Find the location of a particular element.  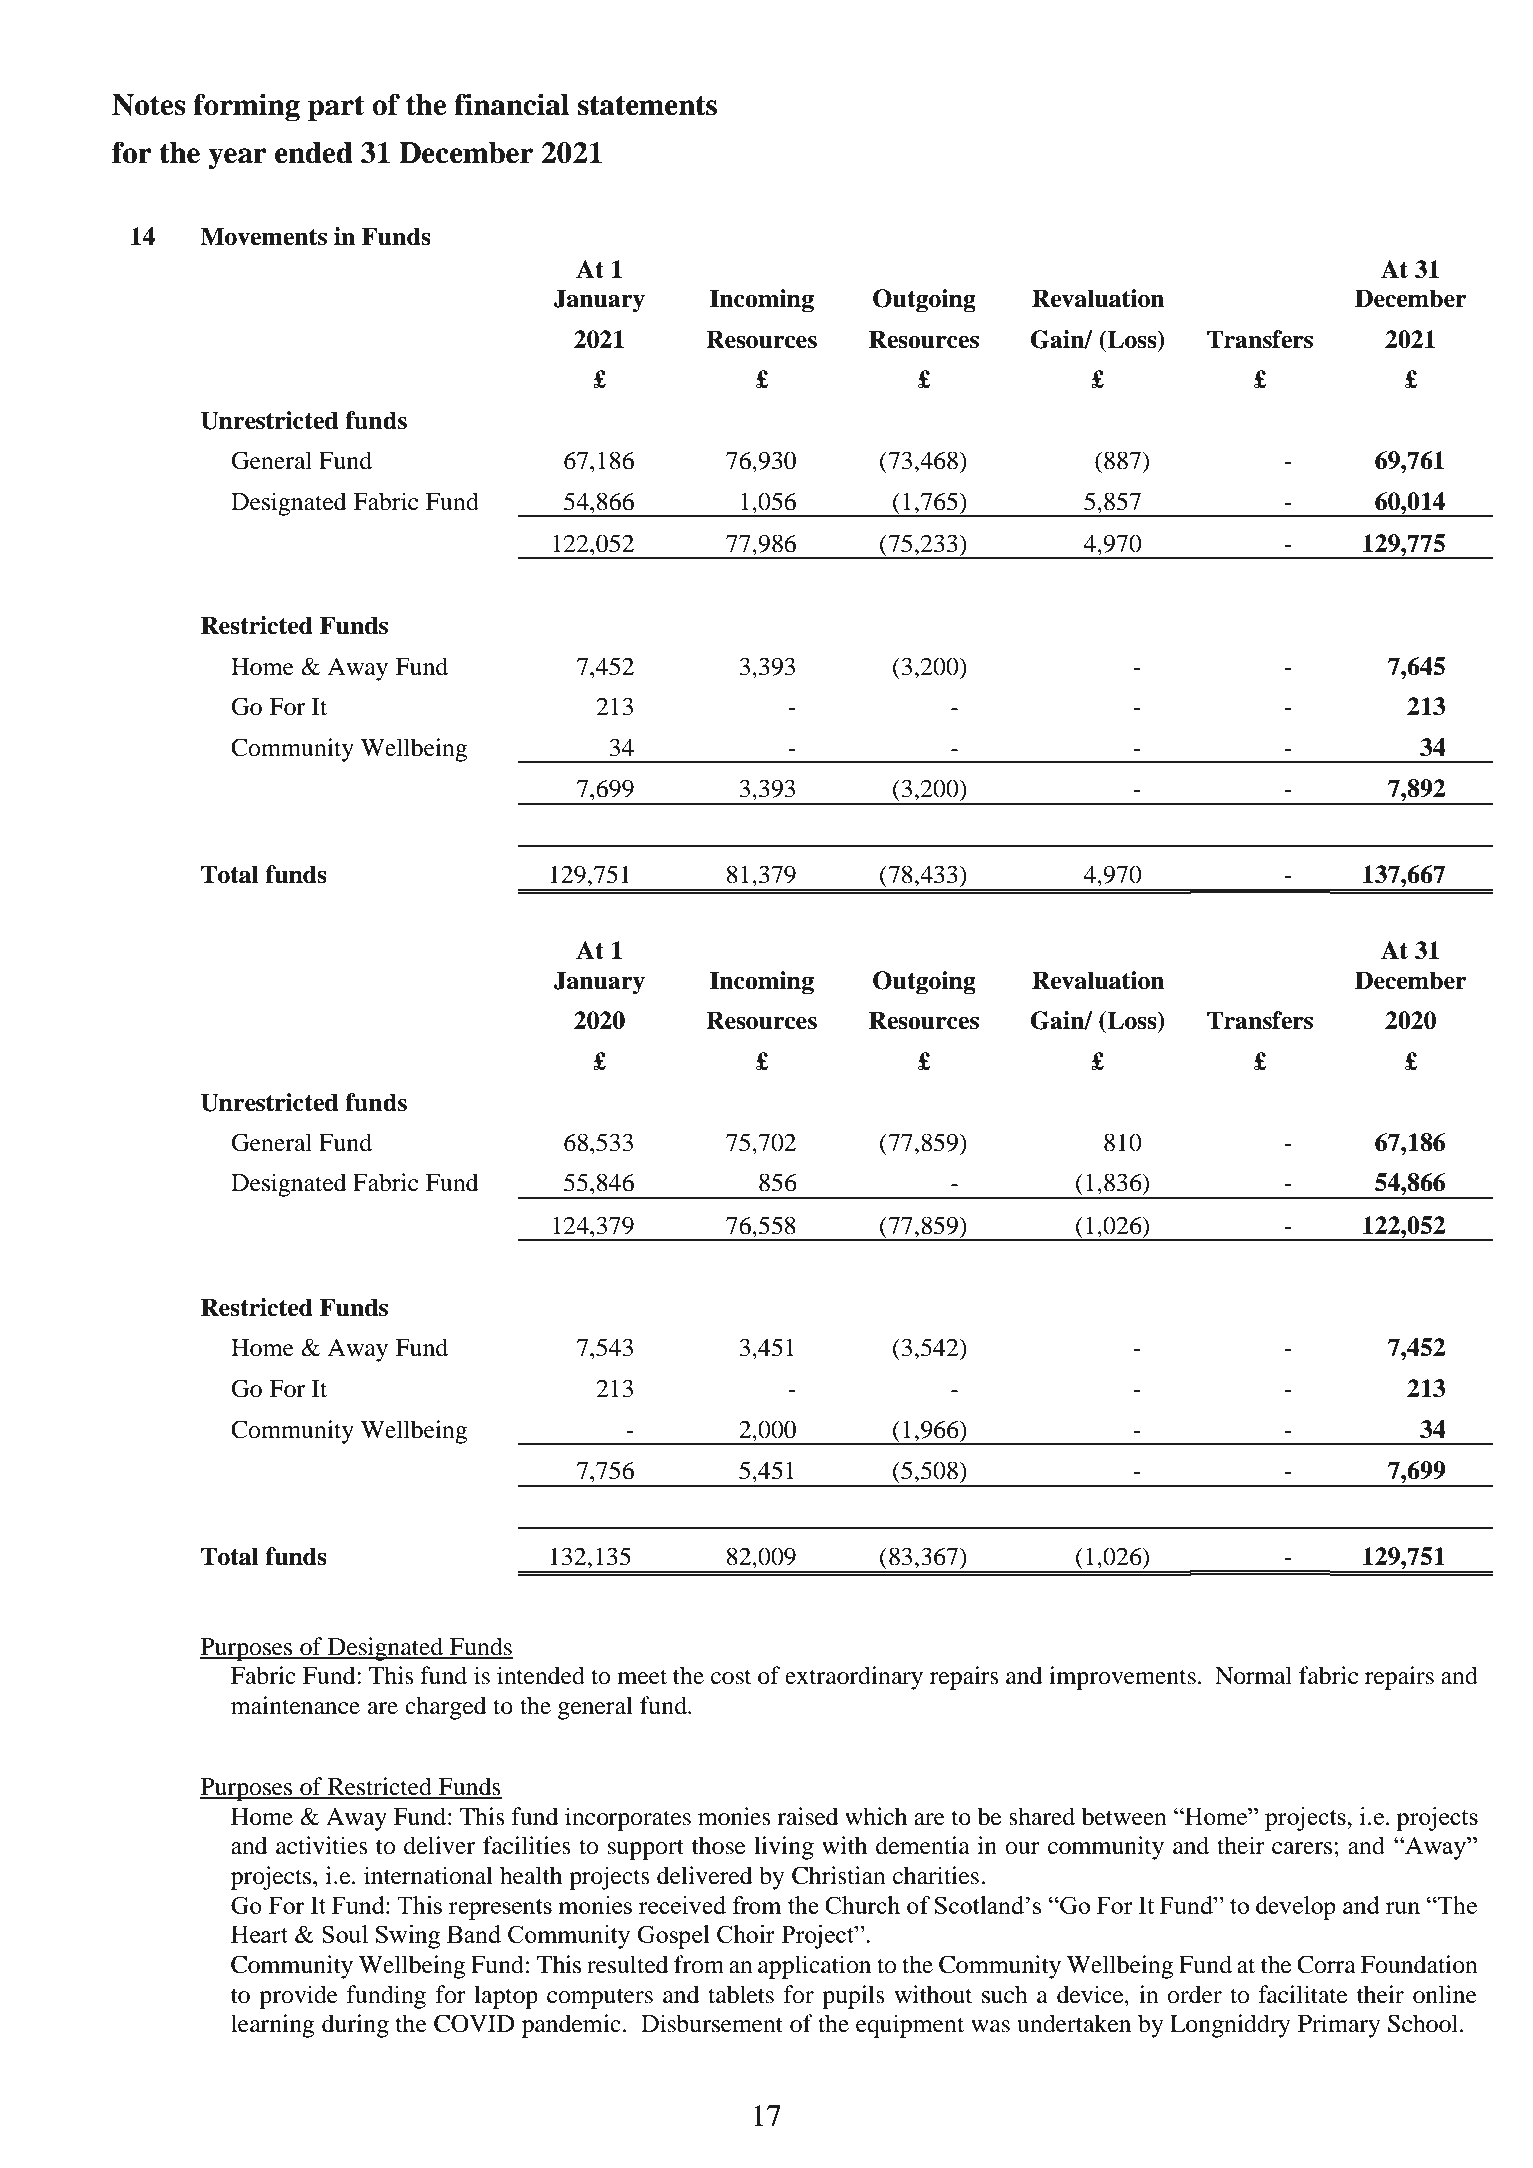

application is located at coordinates (814, 1967).
